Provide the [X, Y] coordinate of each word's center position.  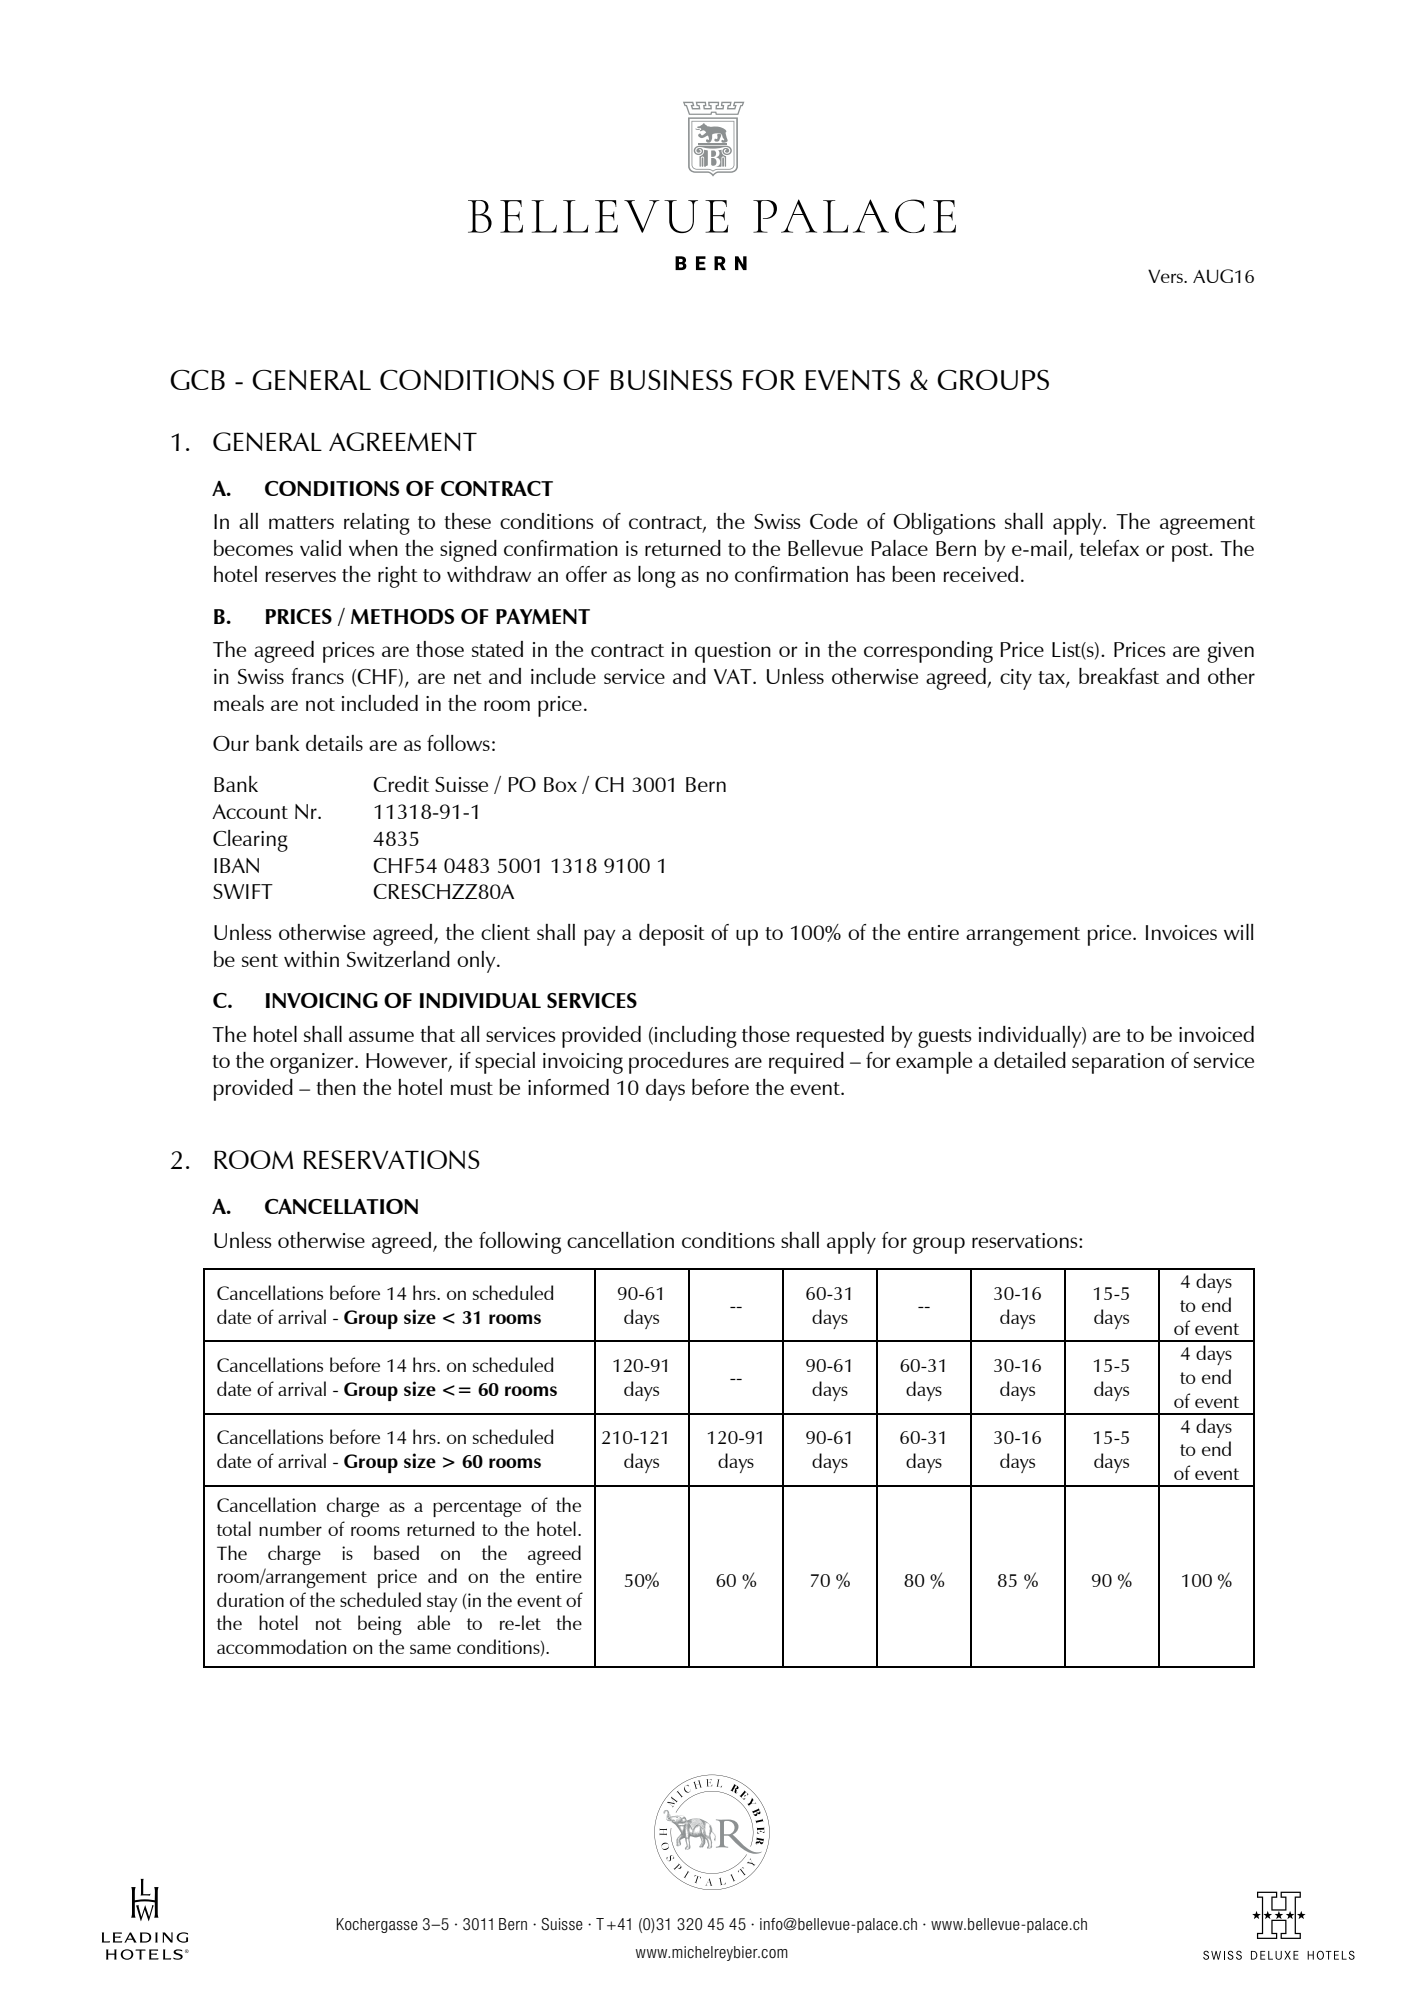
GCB [197, 380]
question [733, 652]
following [520, 1243]
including [696, 1037]
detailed [1030, 1060]
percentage [477, 1508]
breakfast [1119, 676]
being [380, 1625]
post [1191, 552]
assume [381, 1036]
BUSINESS [671, 380]
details [334, 743]
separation [1118, 1063]
